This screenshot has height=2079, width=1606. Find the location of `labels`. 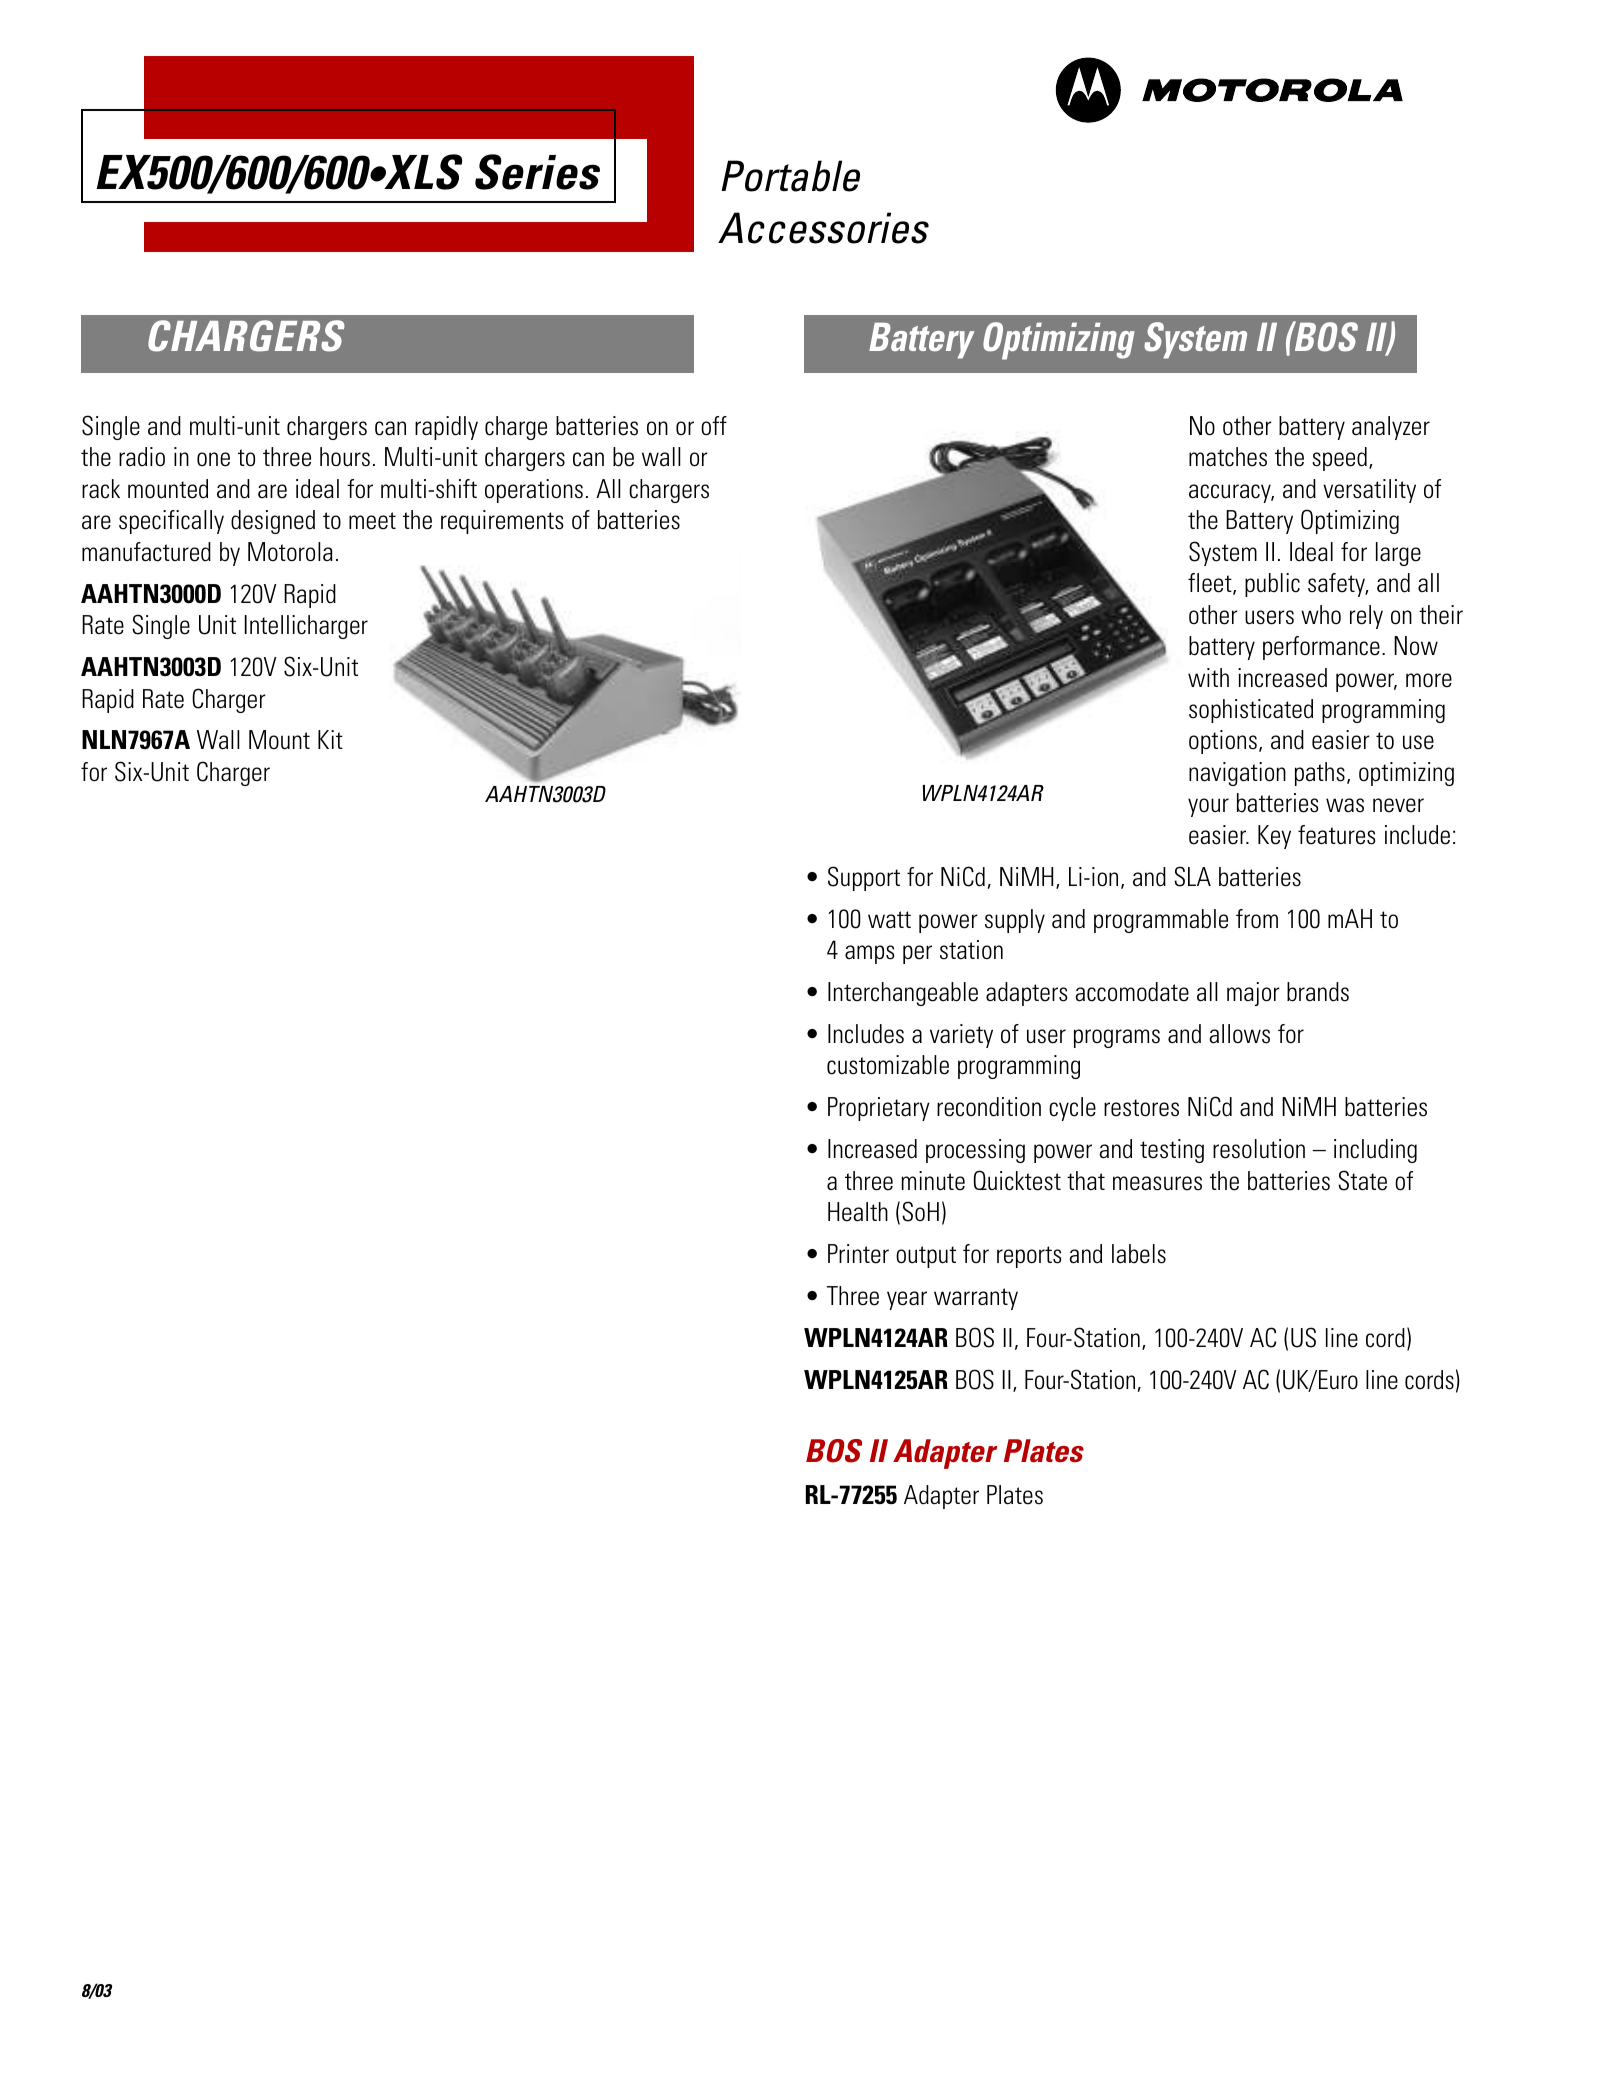

labels is located at coordinates (1139, 1254).
